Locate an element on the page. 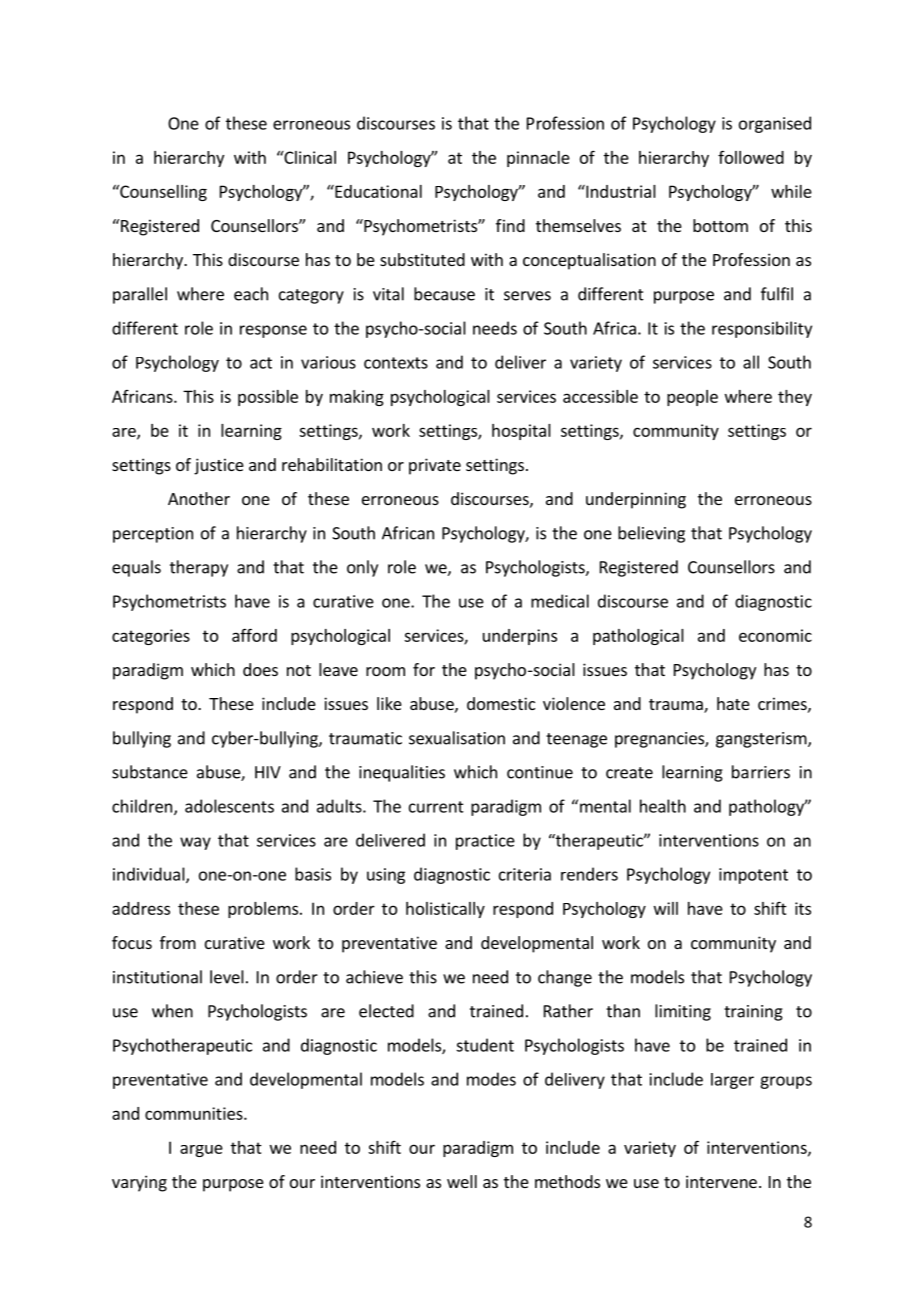 This document has width=924, height=1308. people is located at coordinates (692, 398).
